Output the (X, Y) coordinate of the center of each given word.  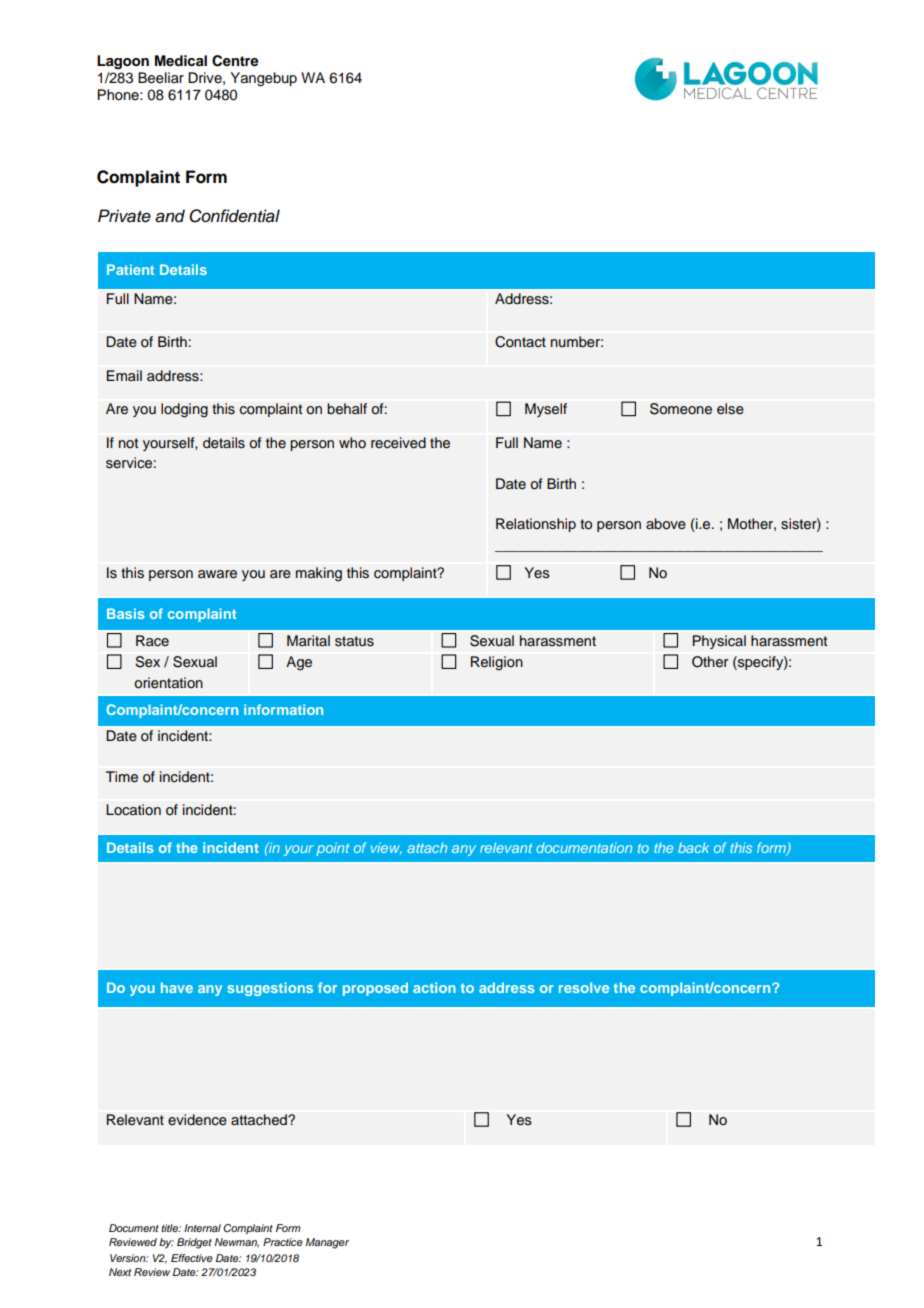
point (332, 849)
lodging (184, 410)
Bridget (194, 1243)
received (398, 443)
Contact (520, 342)
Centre (235, 61)
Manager (327, 1243)
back (693, 847)
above (666, 524)
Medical (181, 60)
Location (133, 809)
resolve (584, 987)
